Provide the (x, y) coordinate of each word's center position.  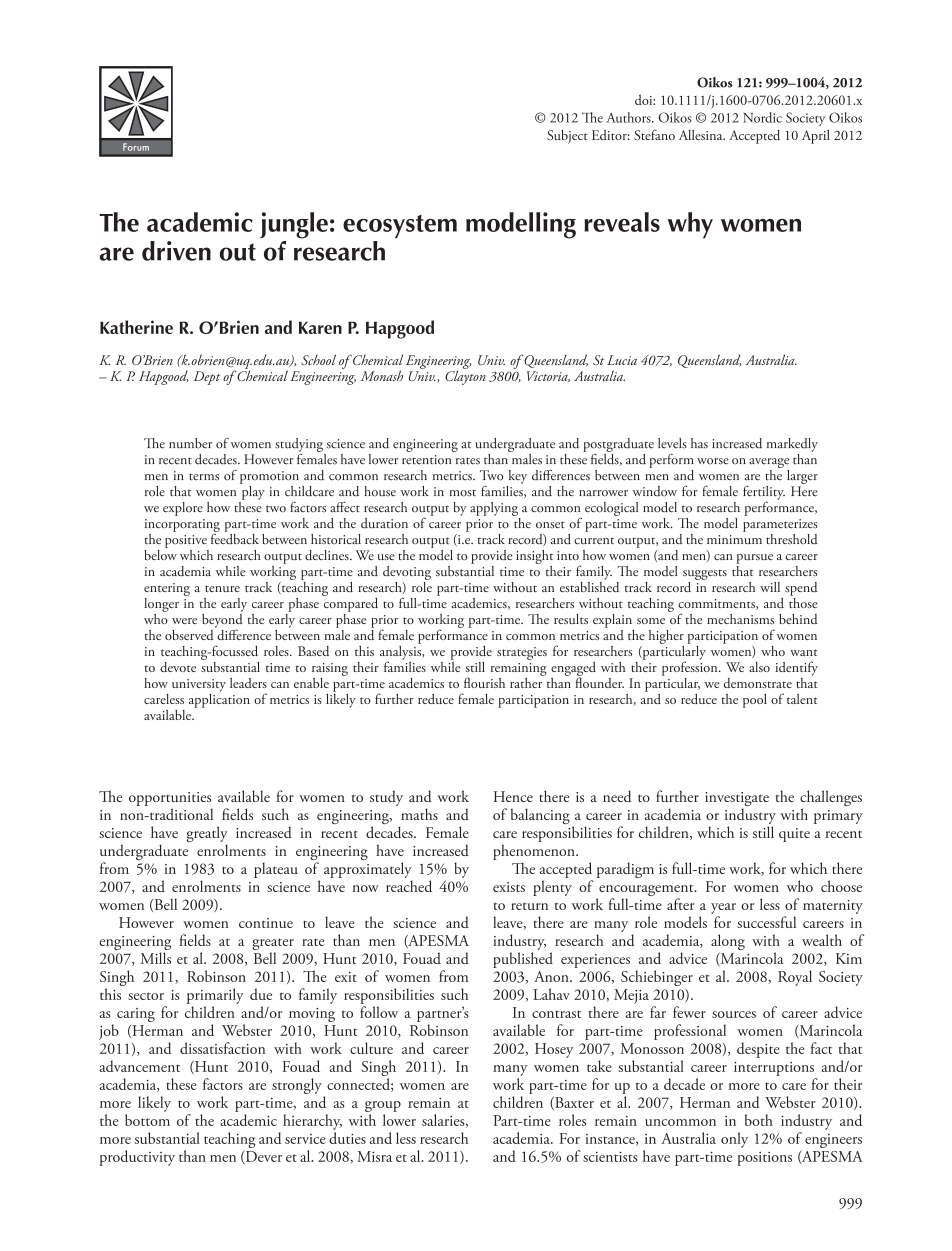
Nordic (762, 117)
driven (176, 251)
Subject (567, 137)
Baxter (573, 1103)
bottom (147, 1120)
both (759, 1120)
